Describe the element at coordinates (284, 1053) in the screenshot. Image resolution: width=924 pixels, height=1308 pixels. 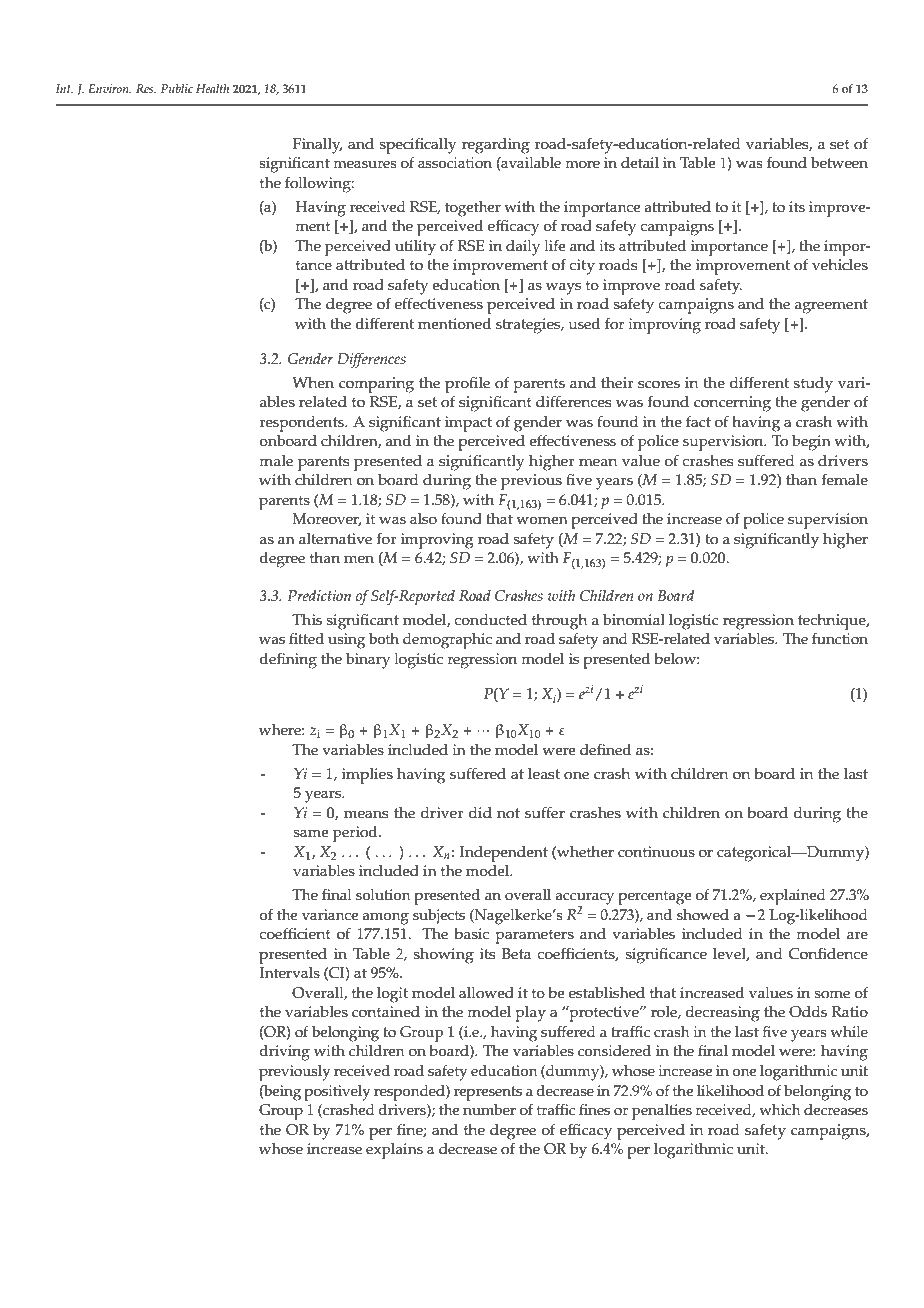
I see `driving` at that location.
